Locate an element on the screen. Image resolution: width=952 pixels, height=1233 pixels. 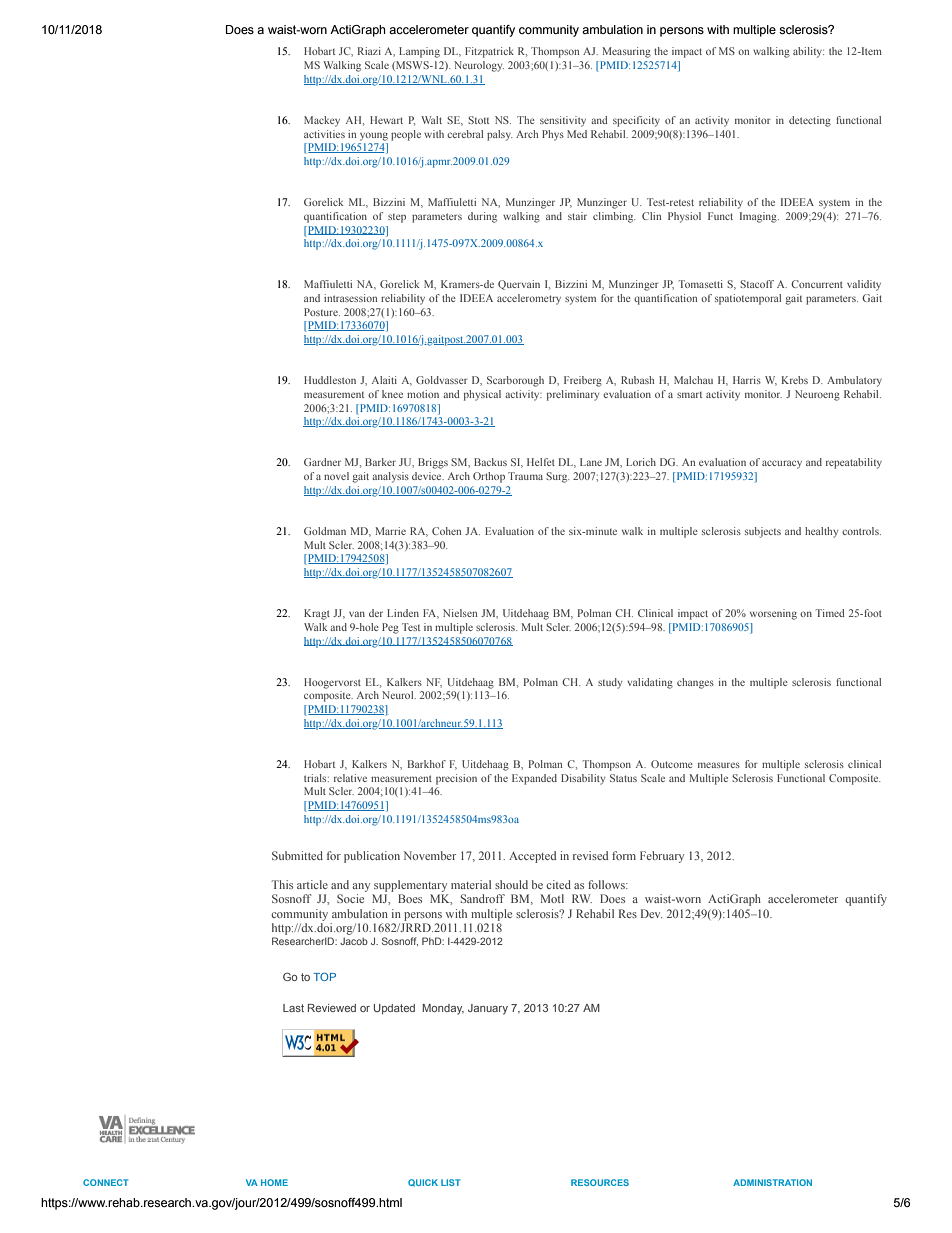
Stott is located at coordinates (478, 120).
